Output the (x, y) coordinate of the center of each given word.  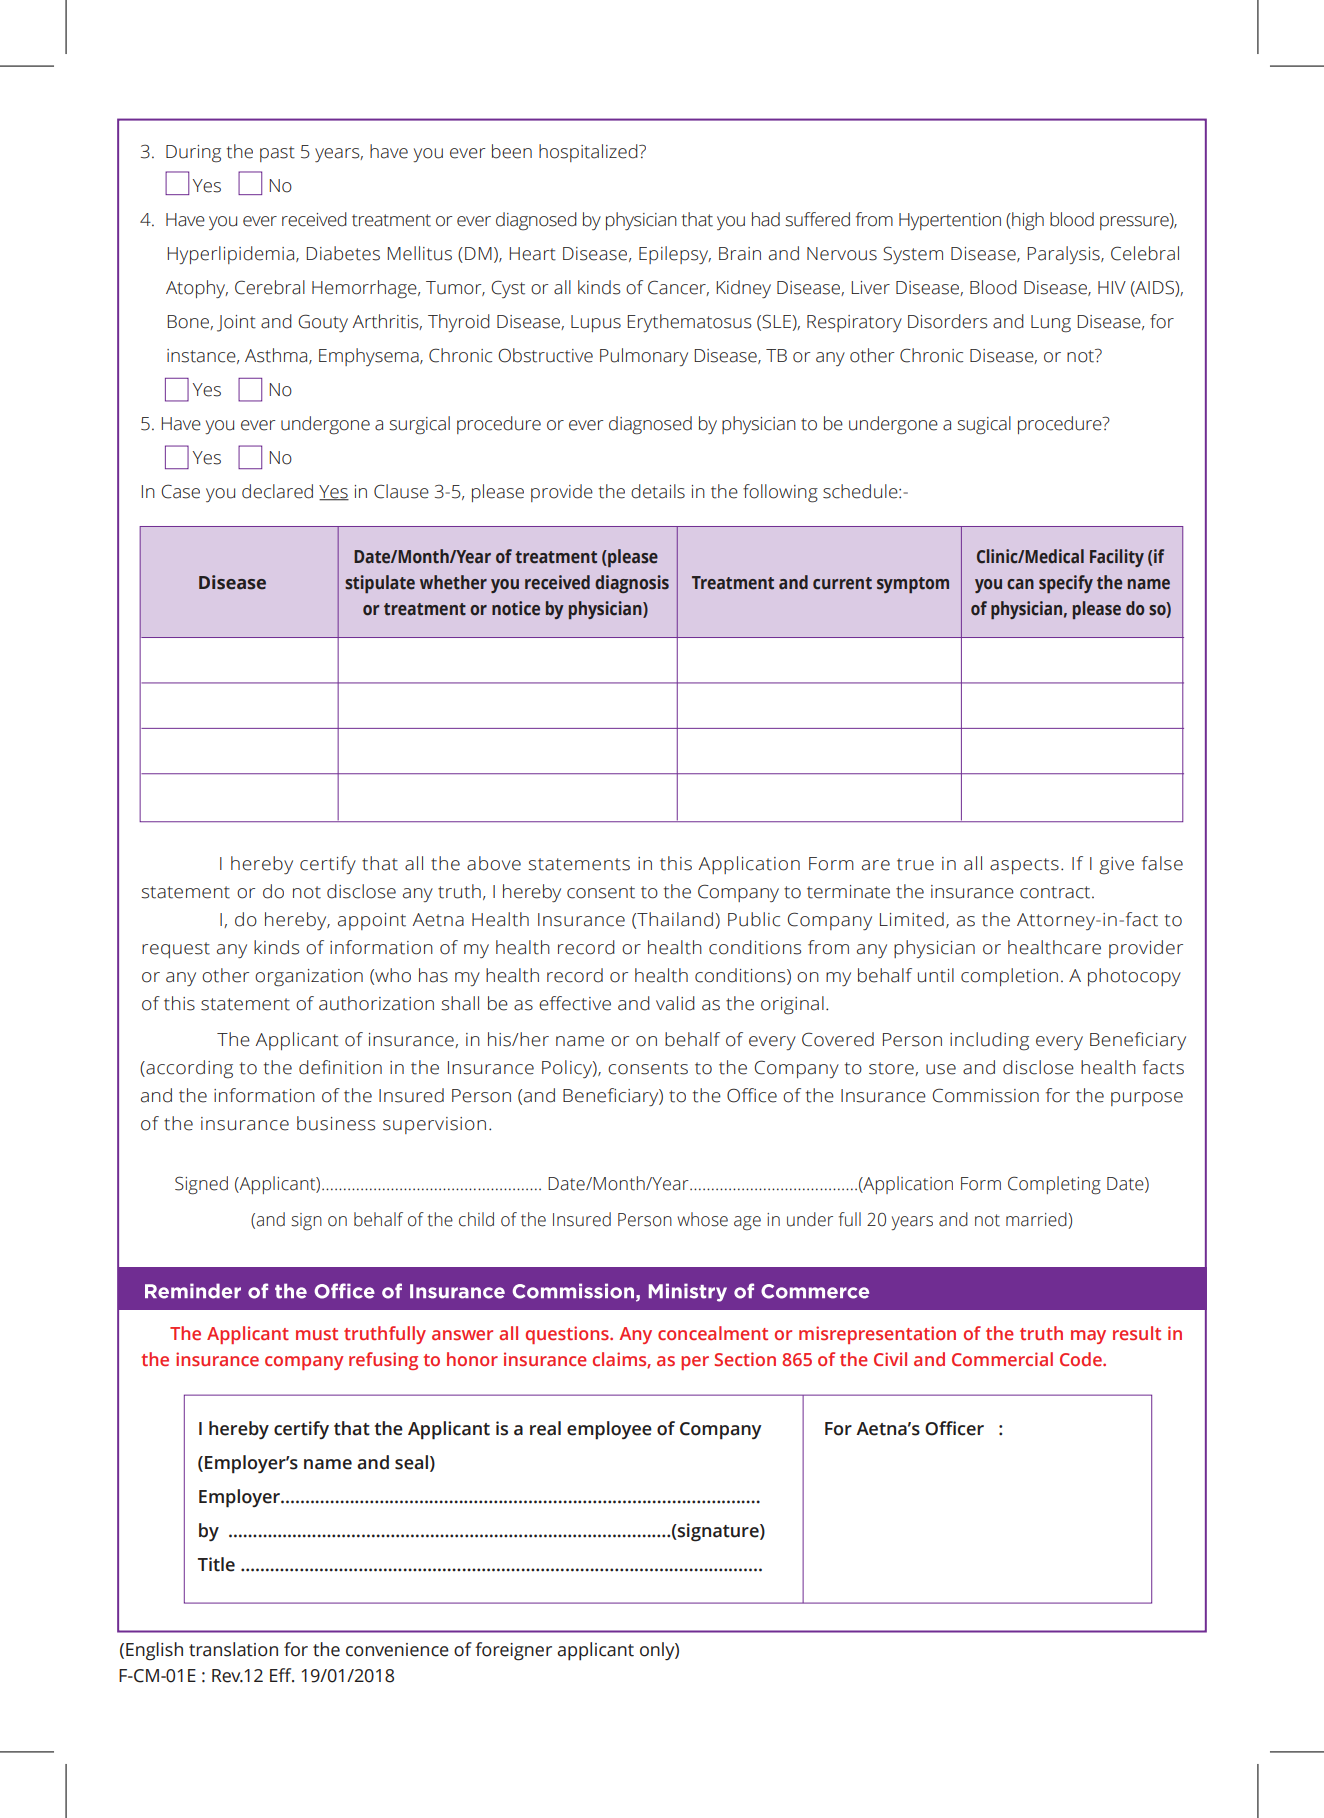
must (317, 1334)
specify (1066, 584)
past (277, 154)
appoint (372, 921)
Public (754, 919)
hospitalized (589, 153)
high (1027, 221)
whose (702, 1219)
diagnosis (632, 584)
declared (277, 491)
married (1037, 1219)
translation (233, 1649)
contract (1056, 892)
